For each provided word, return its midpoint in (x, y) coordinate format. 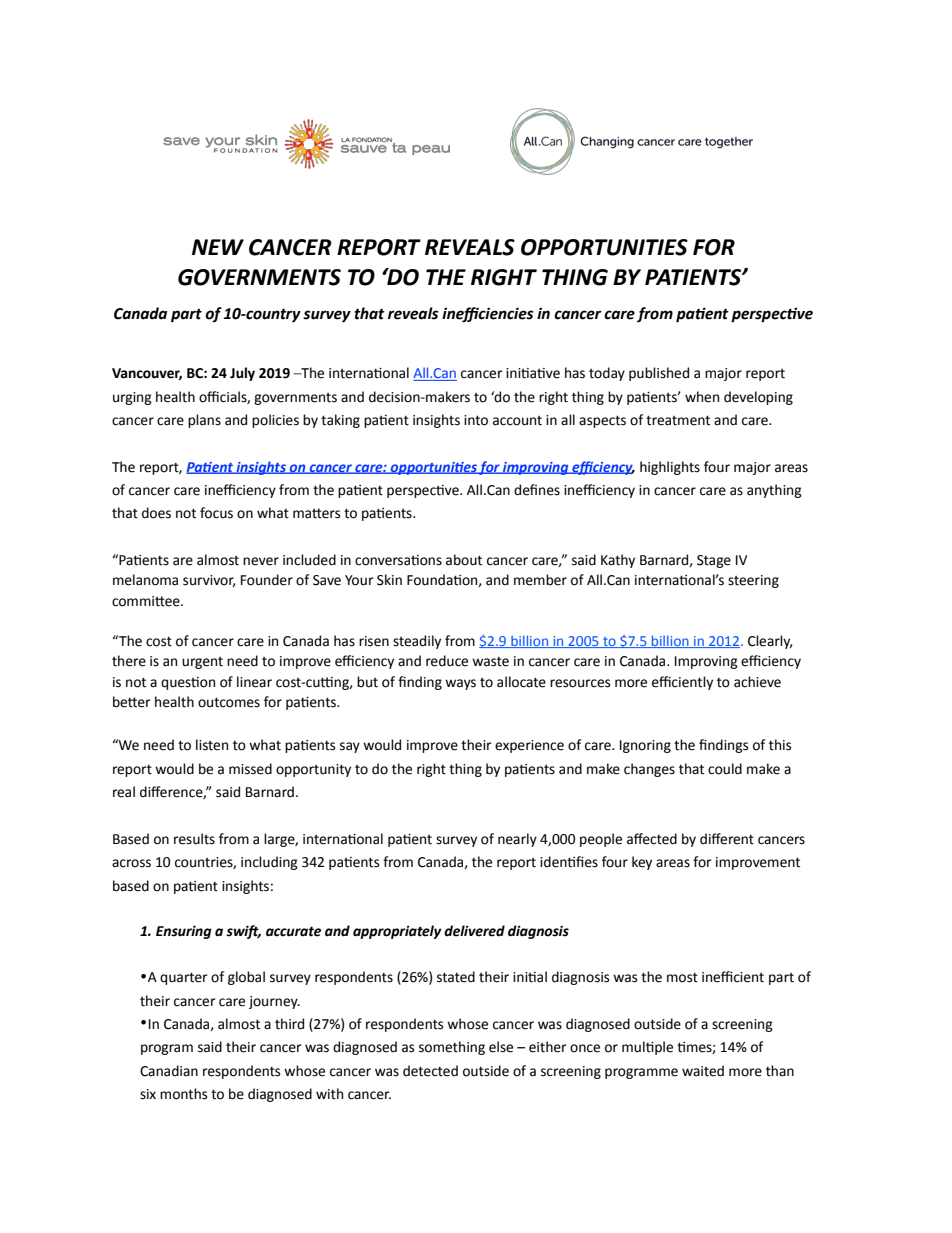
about (464, 560)
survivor (209, 581)
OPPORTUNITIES (604, 247)
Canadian (169, 1071)
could (725, 769)
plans (204, 421)
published (659, 374)
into (476, 420)
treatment (678, 420)
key (642, 863)
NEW (218, 247)
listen (212, 745)
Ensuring (184, 932)
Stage (714, 561)
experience (529, 746)
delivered (474, 931)
